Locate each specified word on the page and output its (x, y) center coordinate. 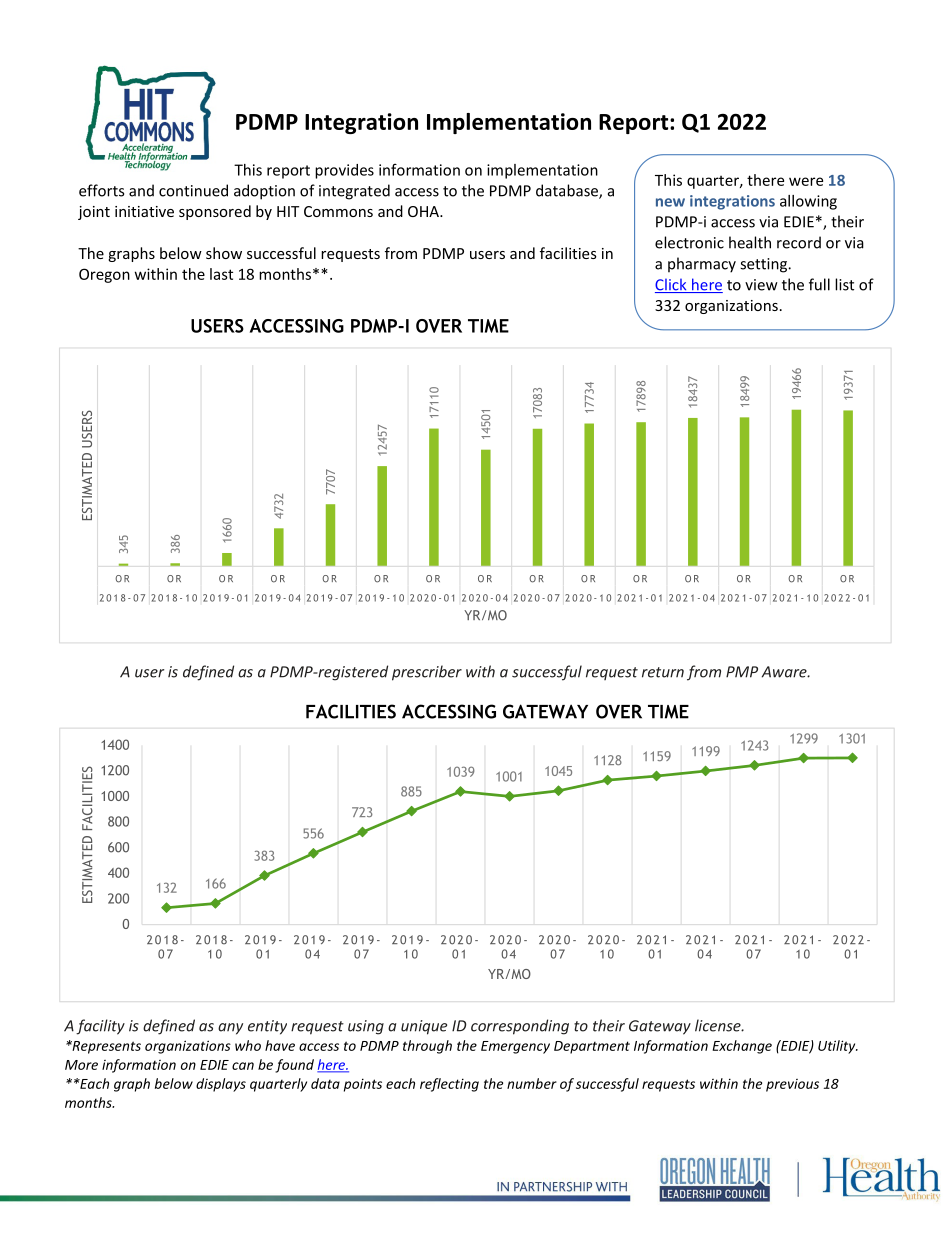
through (427, 1047)
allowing (808, 202)
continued (193, 190)
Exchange (742, 1047)
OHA (424, 211)
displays (221, 1085)
